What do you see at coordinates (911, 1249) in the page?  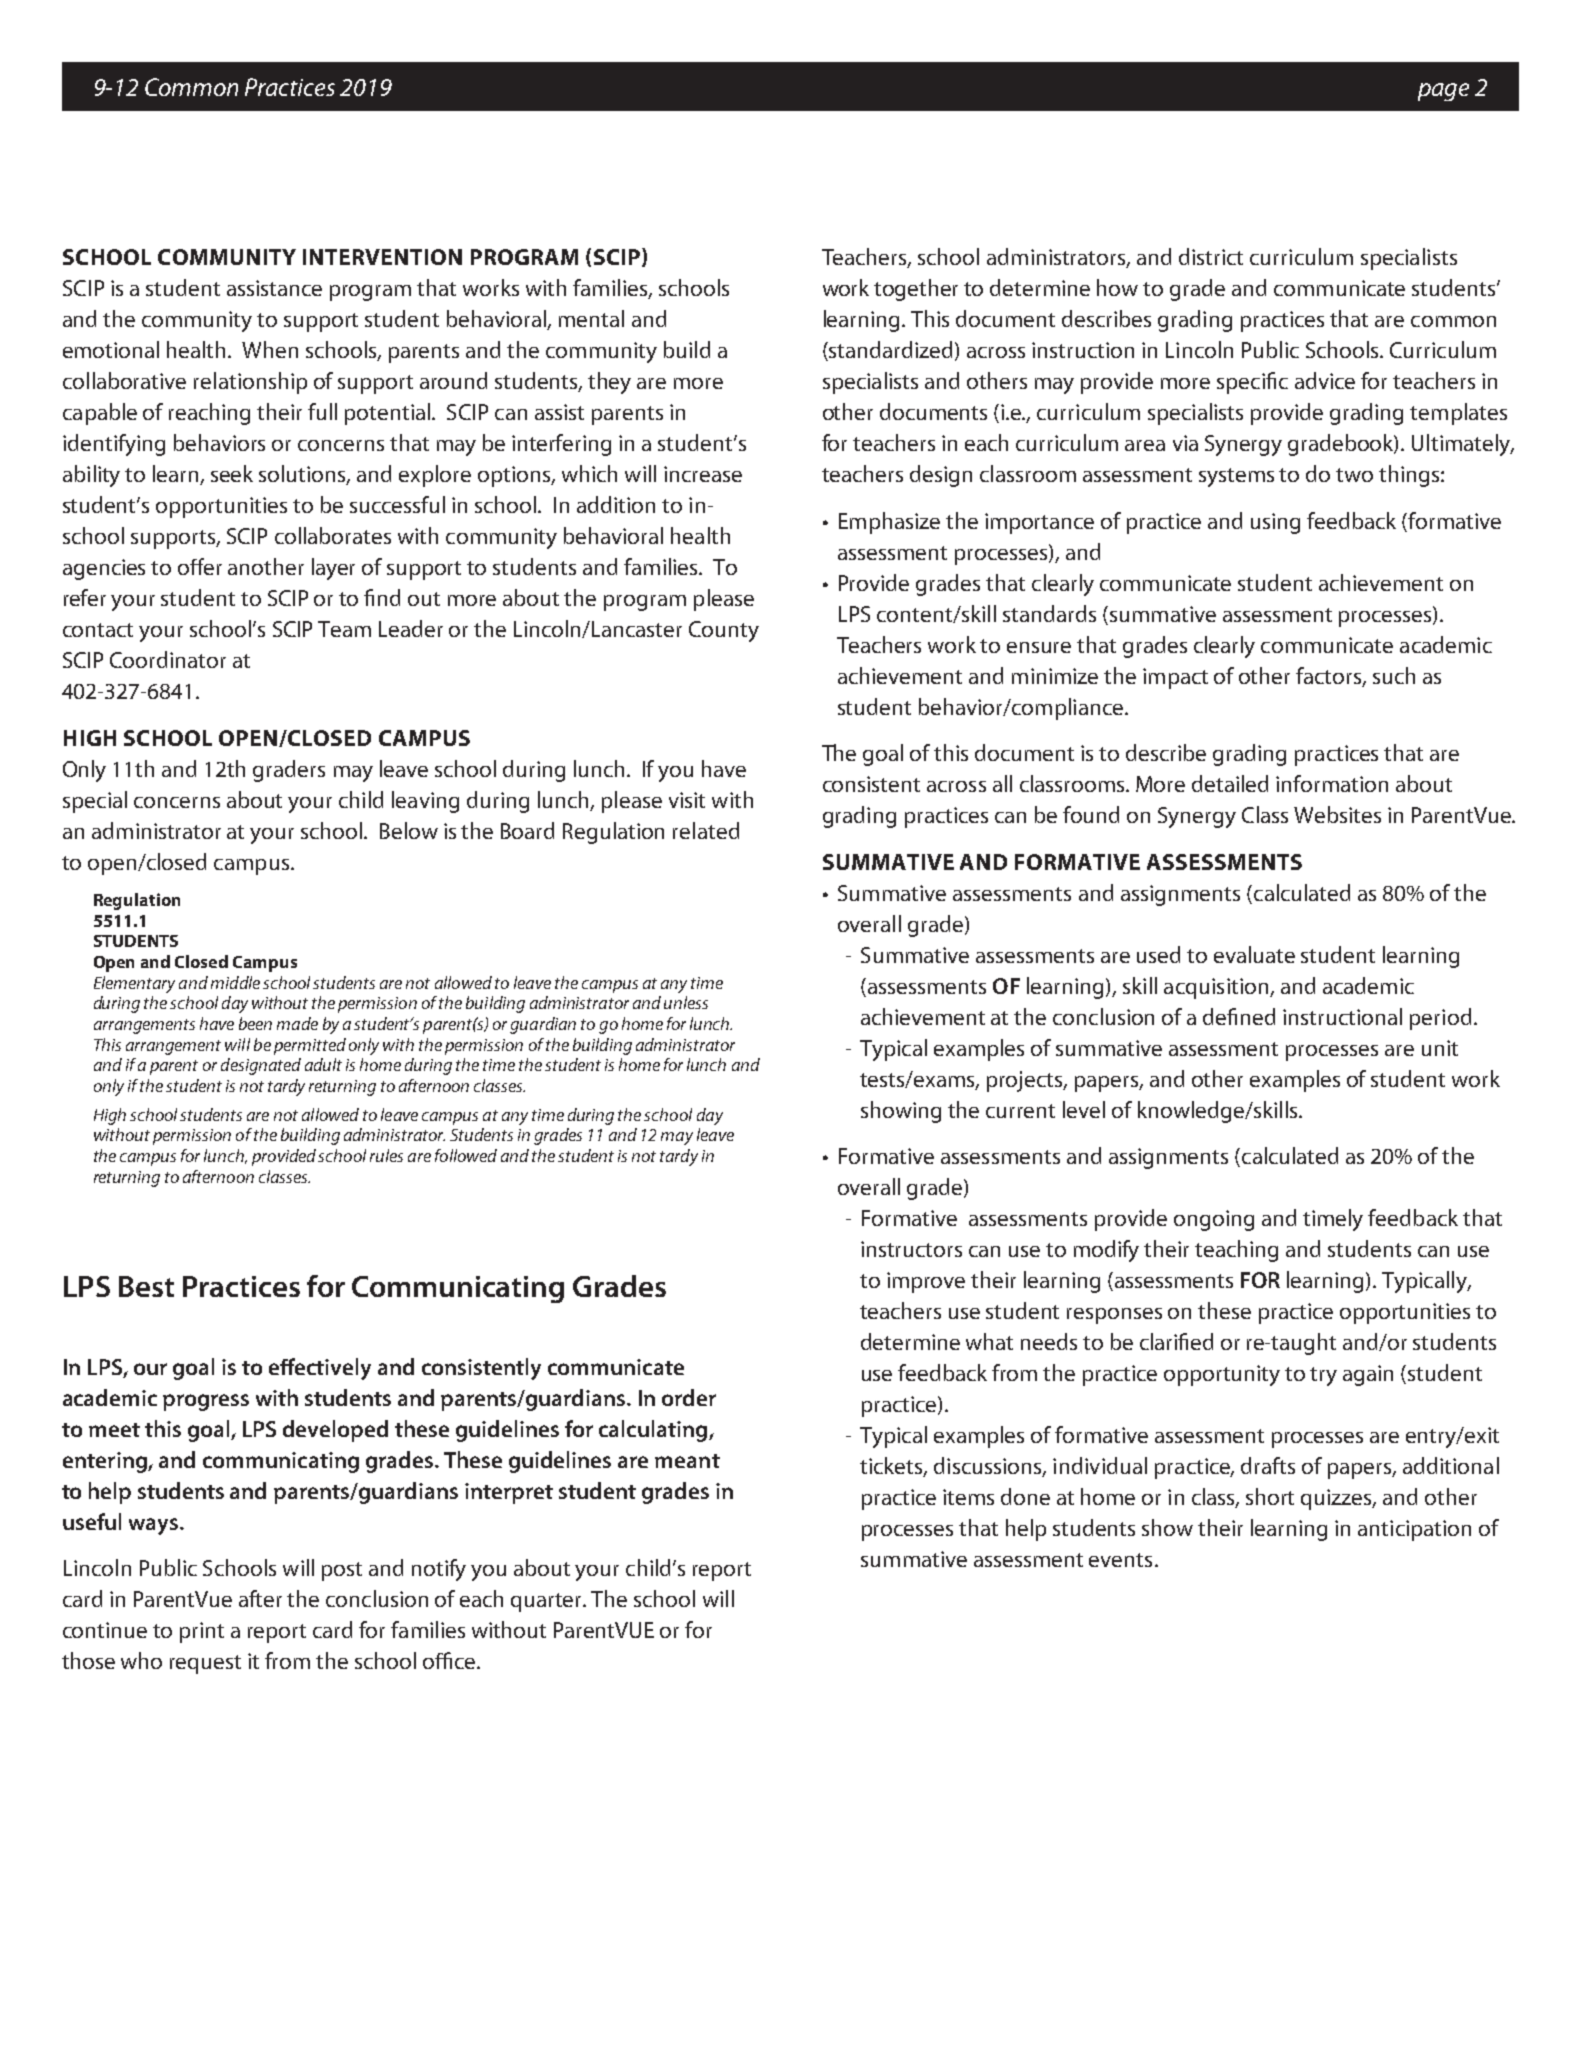 I see `instructors` at bounding box center [911, 1249].
